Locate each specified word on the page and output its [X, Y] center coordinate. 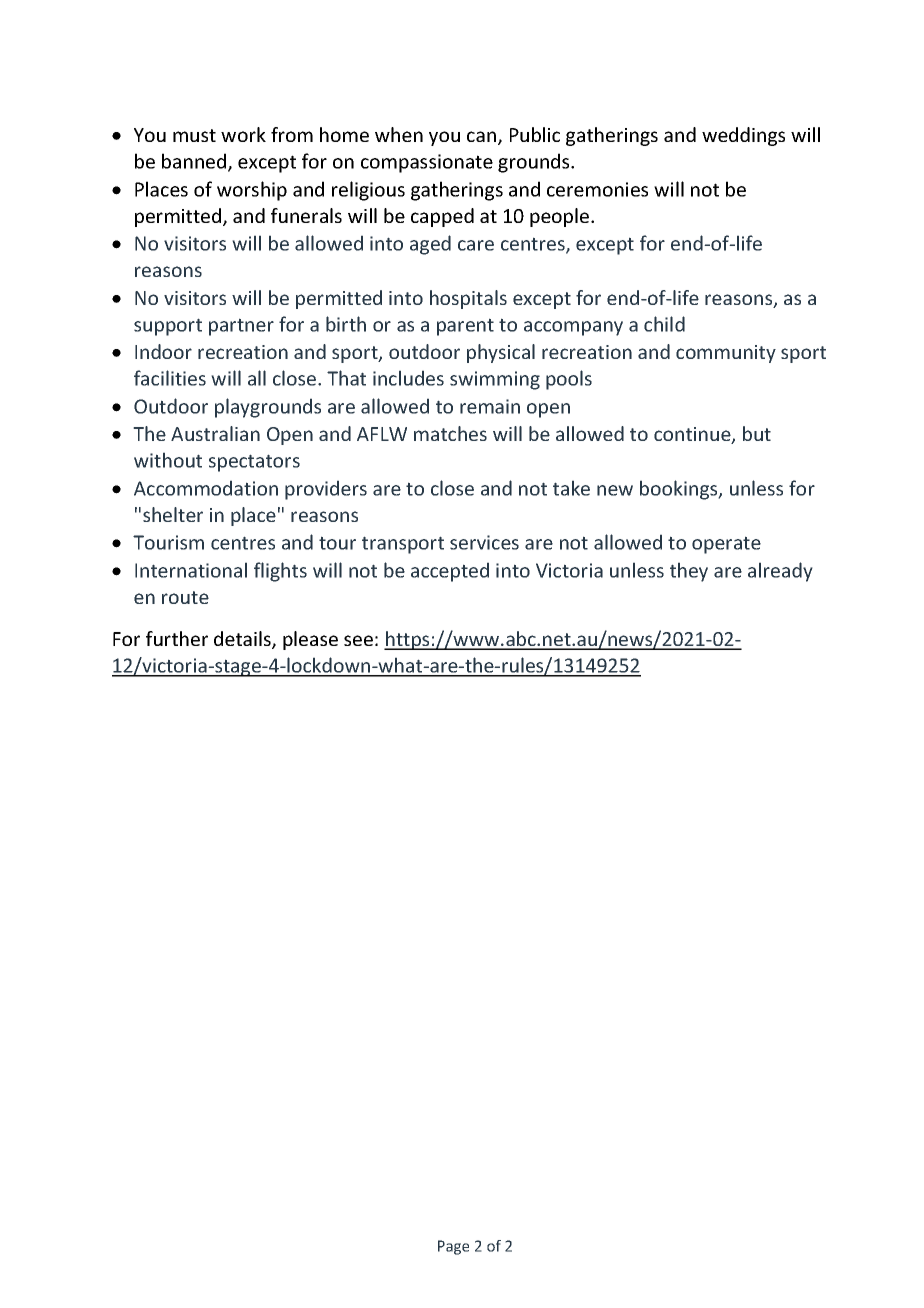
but [757, 433]
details [243, 640]
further [177, 638]
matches [450, 433]
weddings [743, 136]
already [780, 572]
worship [252, 191]
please [310, 640]
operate [726, 545]
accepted [450, 572]
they [689, 572]
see [358, 640]
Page [453, 1247]
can [481, 136]
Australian [215, 433]
